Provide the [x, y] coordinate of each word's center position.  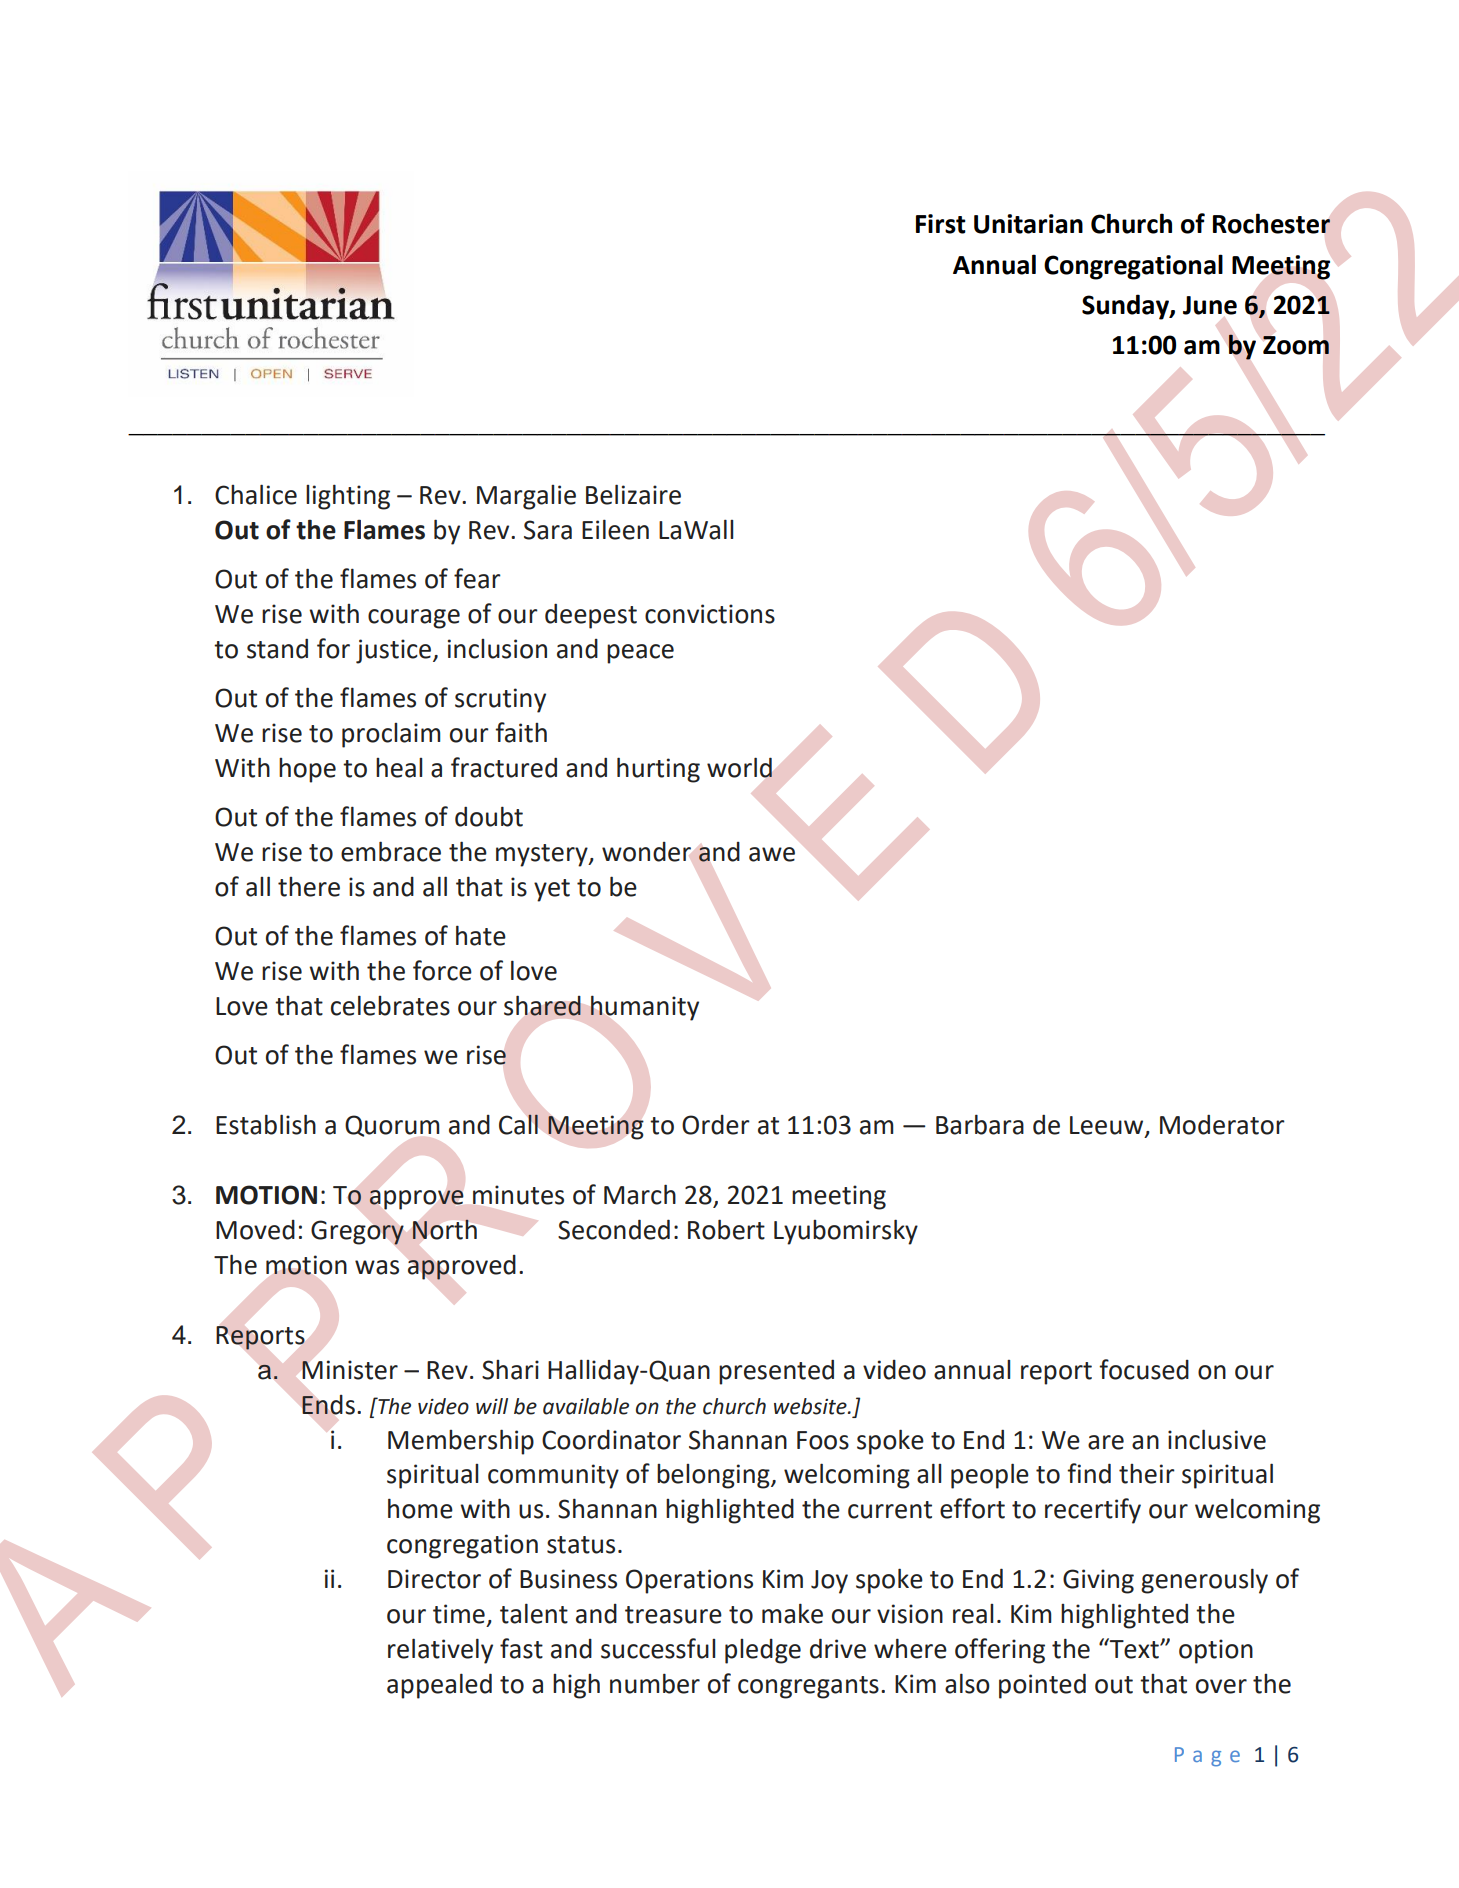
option [1216, 1651]
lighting [348, 497]
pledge [763, 1651]
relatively [440, 1651]
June [1210, 305]
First [941, 224]
